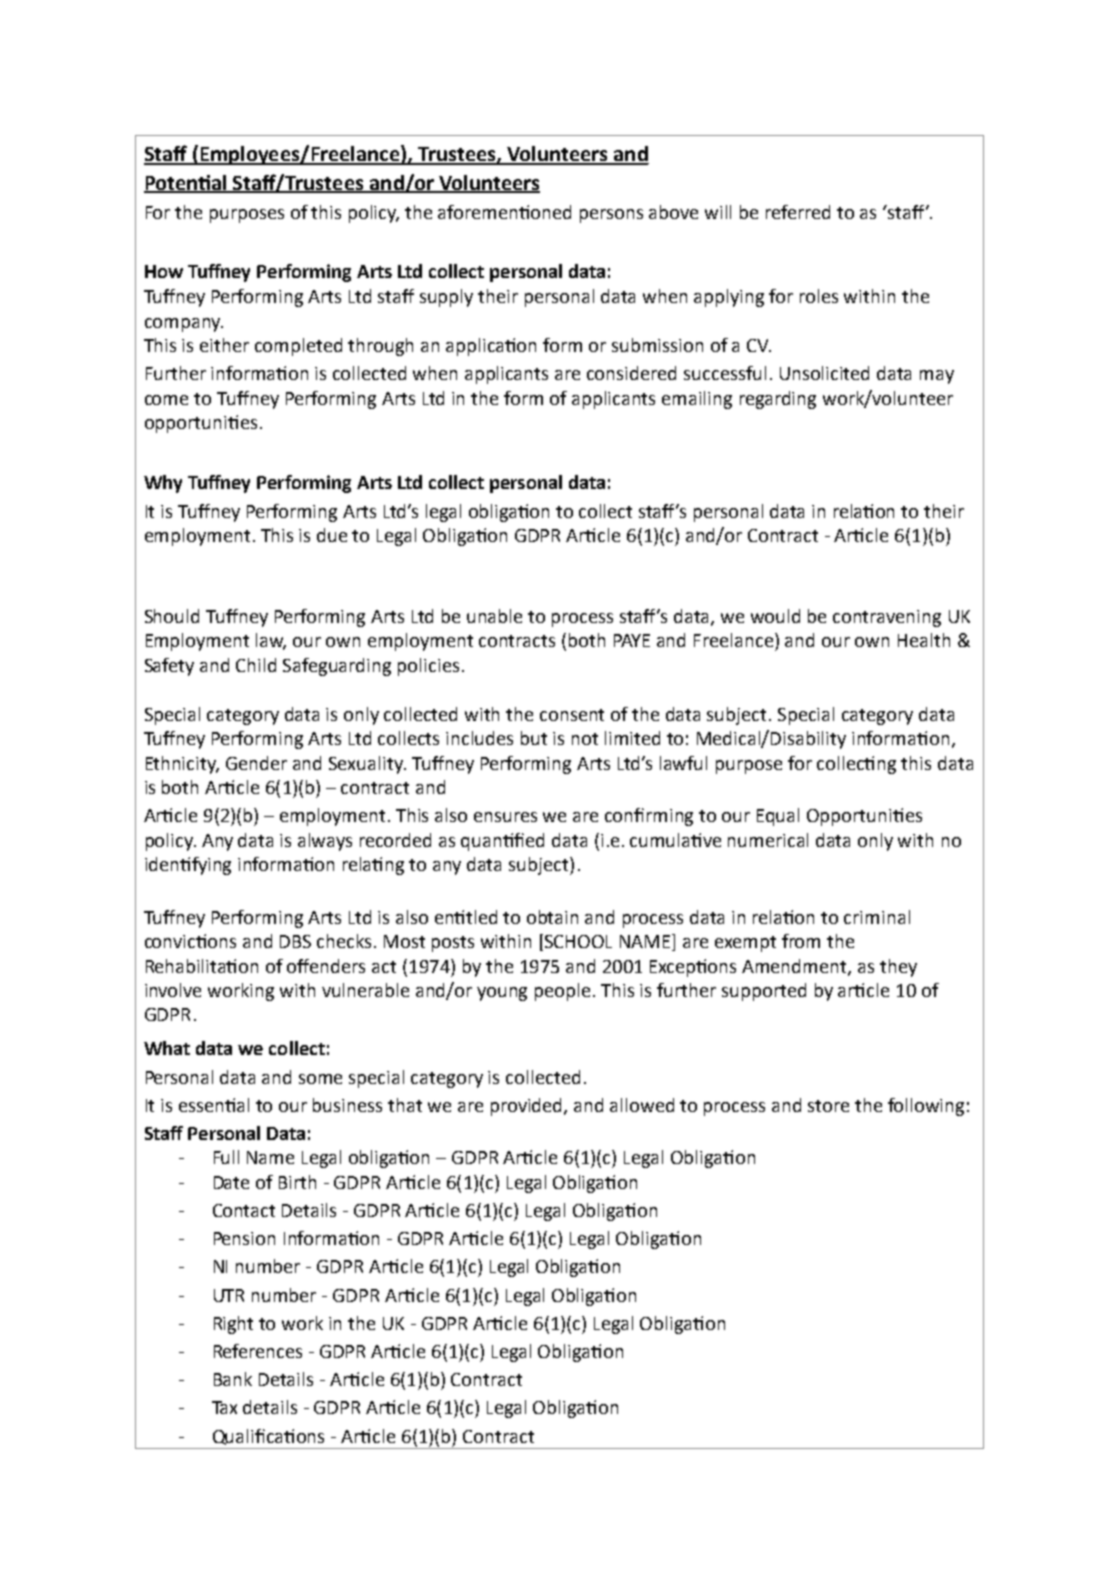 The height and width of the screenshot is (1583, 1119). Describe the element at coordinates (798, 212) in the screenshot. I see `referred` at that location.
